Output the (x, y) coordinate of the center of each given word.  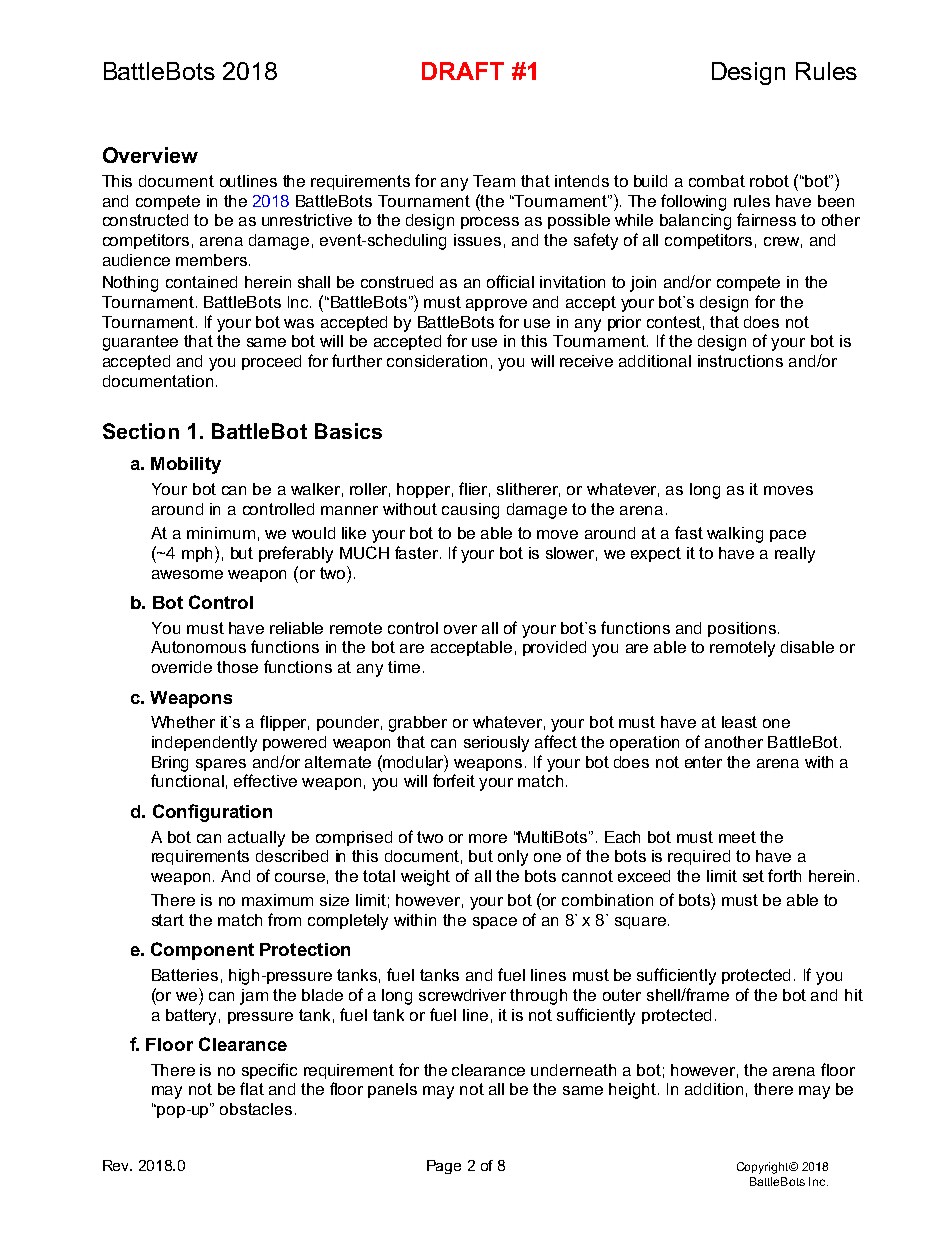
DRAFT (463, 71)
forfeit (454, 780)
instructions (740, 361)
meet (737, 837)
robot (769, 181)
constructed (145, 220)
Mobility (186, 465)
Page (444, 1167)
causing (470, 511)
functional (187, 780)
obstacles (256, 1109)
